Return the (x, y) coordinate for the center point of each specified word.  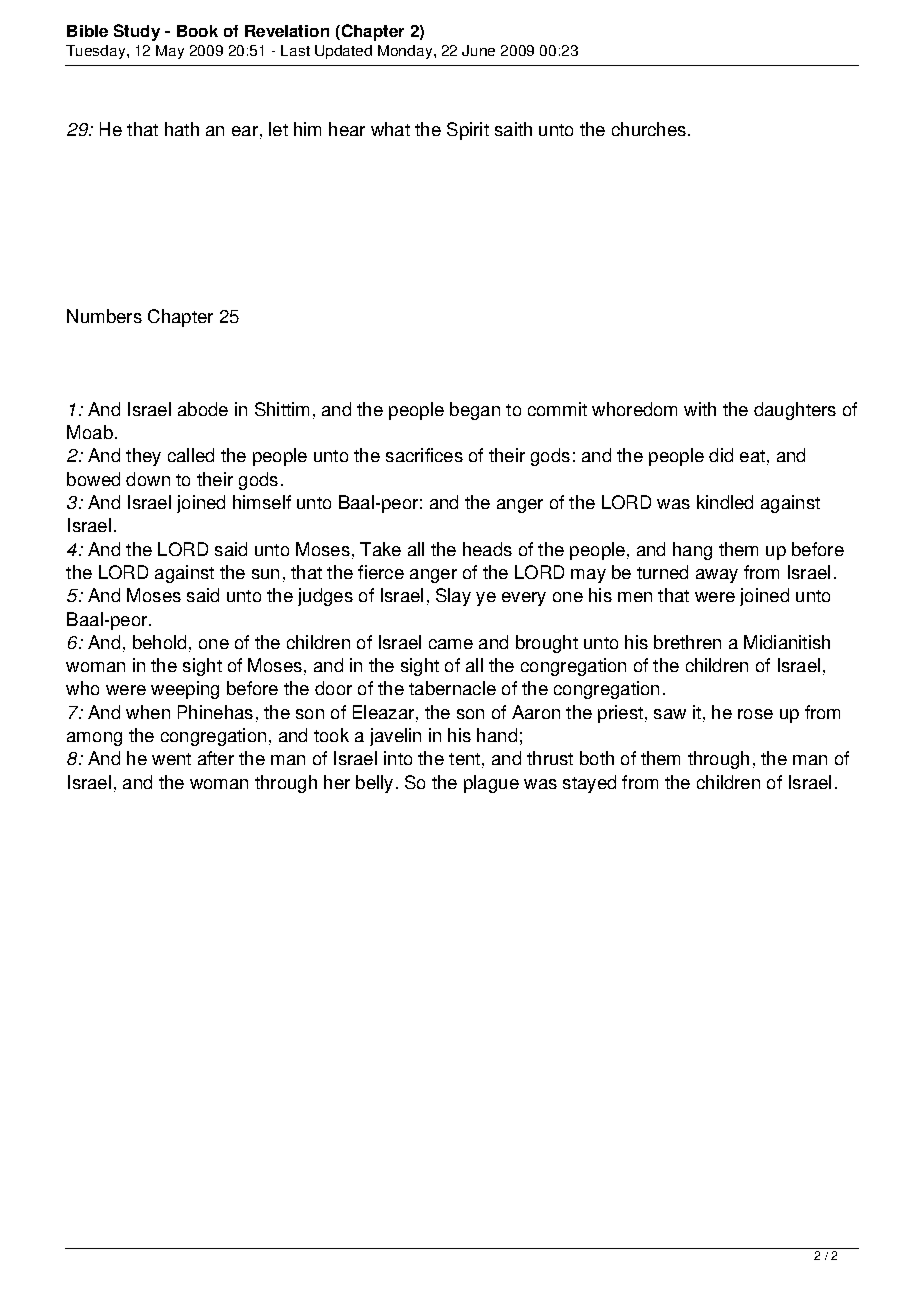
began (475, 411)
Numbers (104, 316)
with (700, 409)
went (171, 759)
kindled (725, 502)
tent (464, 759)
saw (670, 714)
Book (197, 31)
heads (487, 549)
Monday (406, 52)
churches (649, 129)
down (148, 479)
